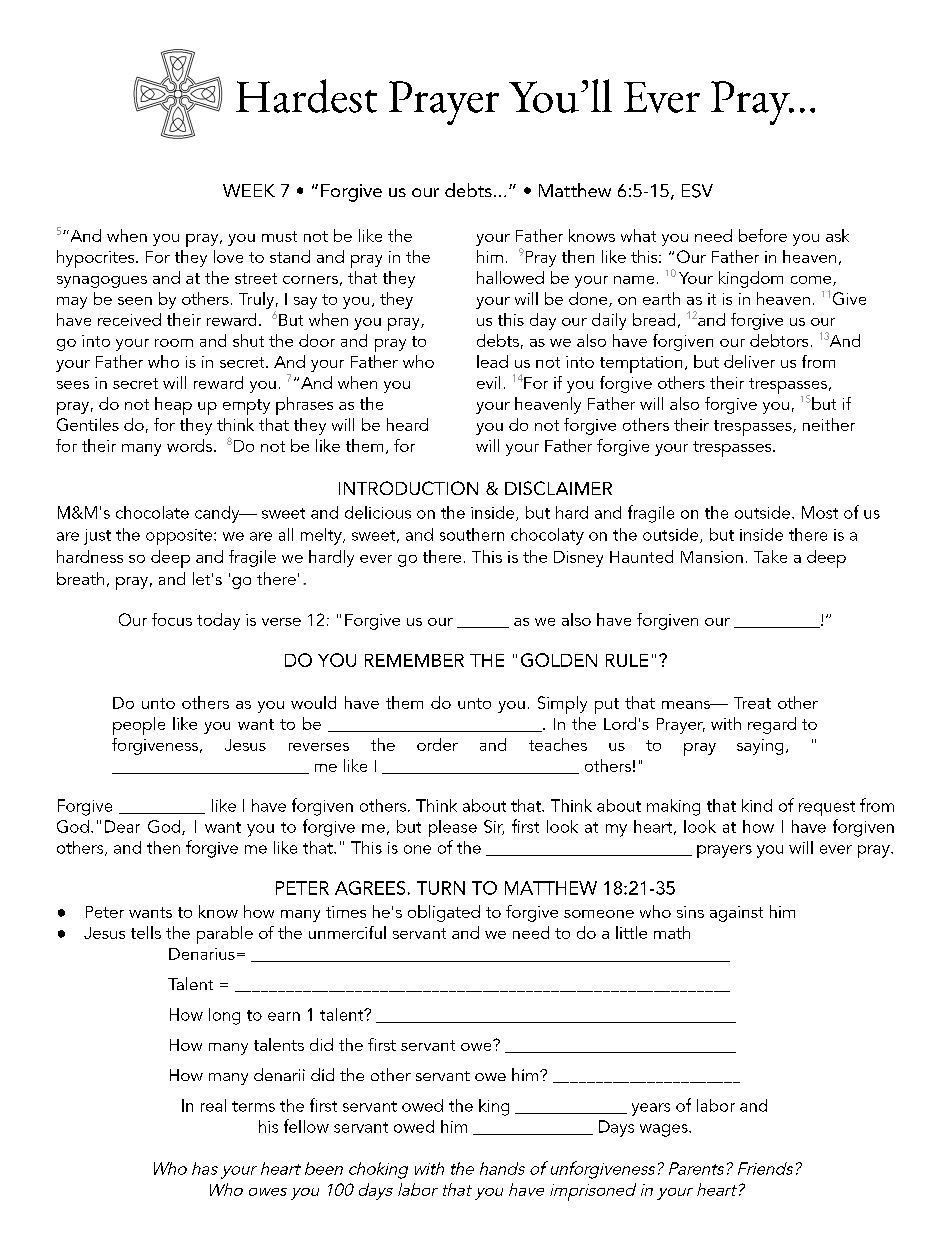 The width and height of the screenshot is (952, 1233). What do you see at coordinates (763, 235) in the screenshot?
I see `before` at bounding box center [763, 235].
